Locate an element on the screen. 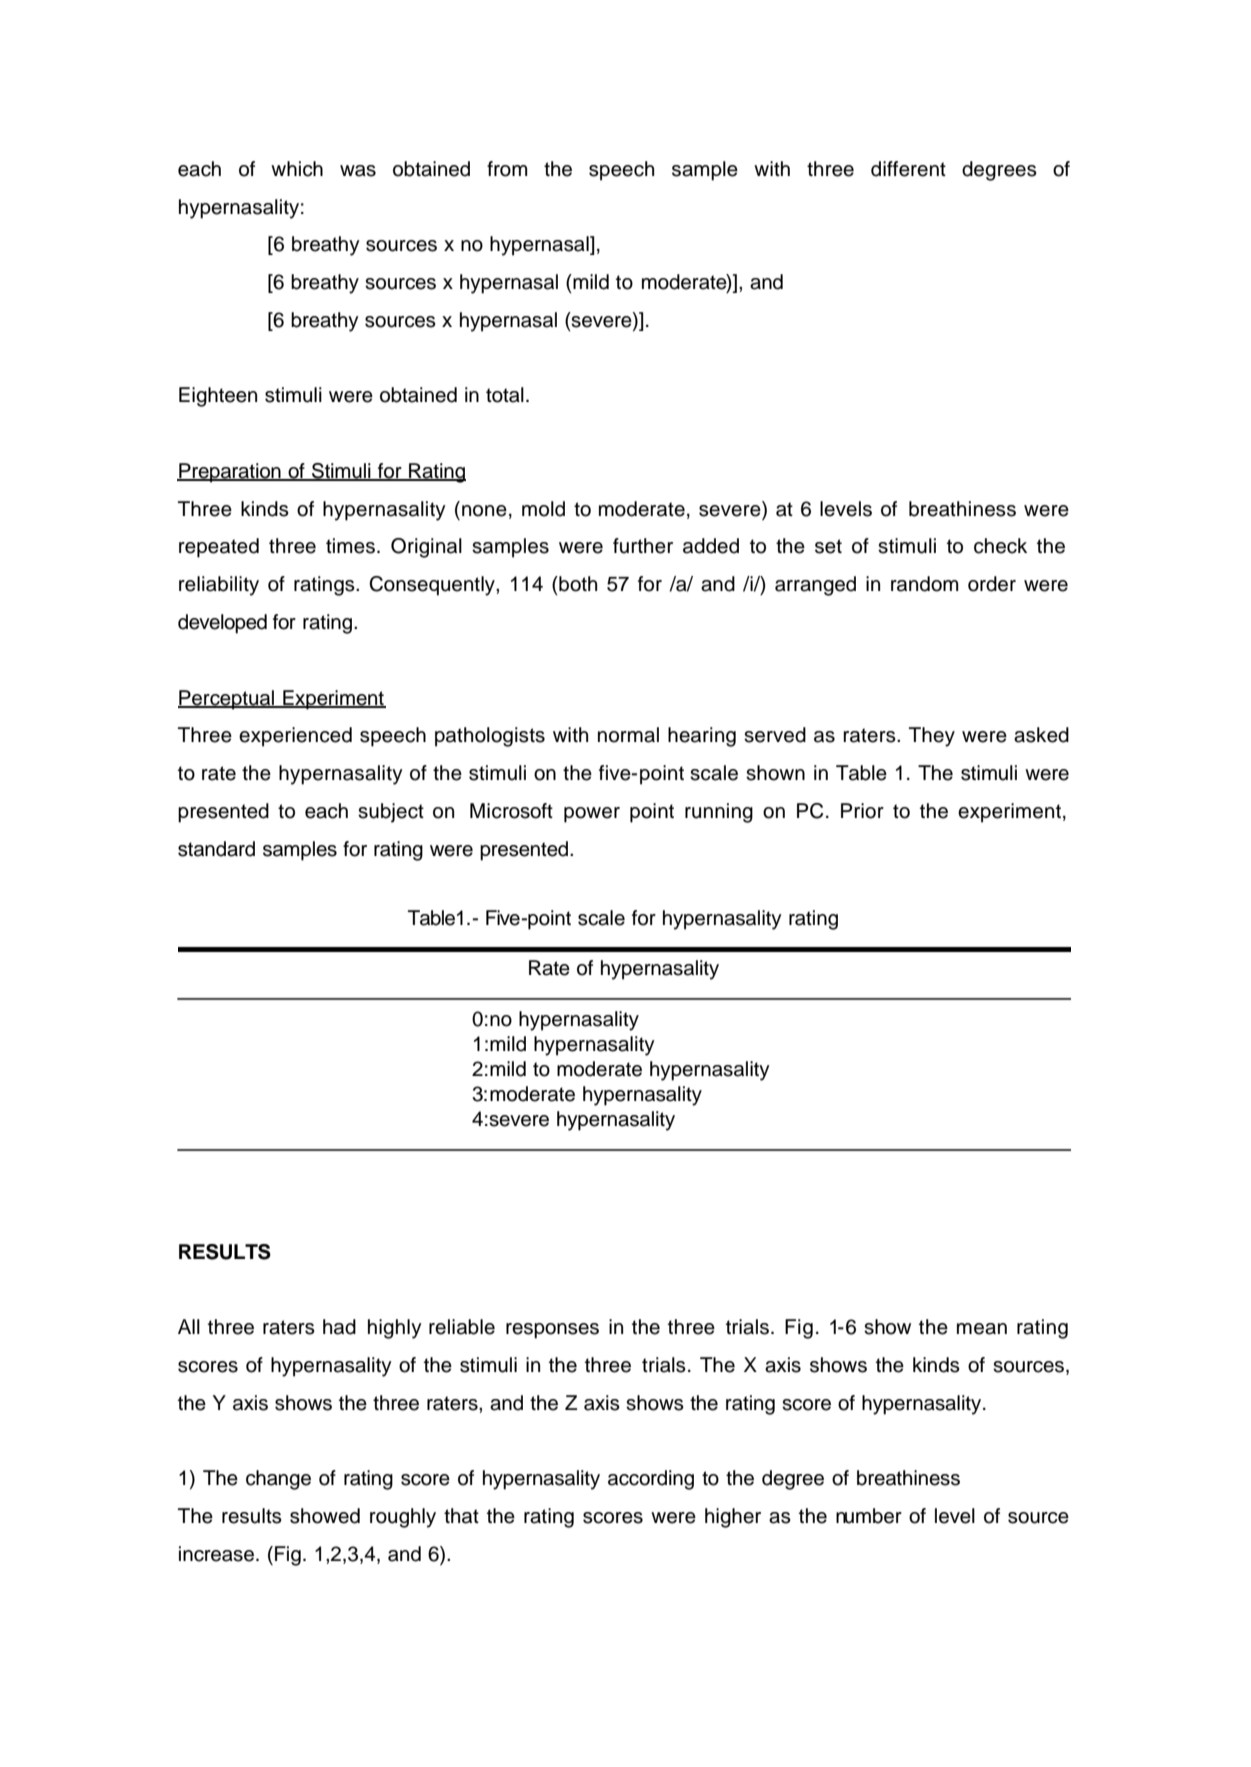  different is located at coordinates (908, 169).
